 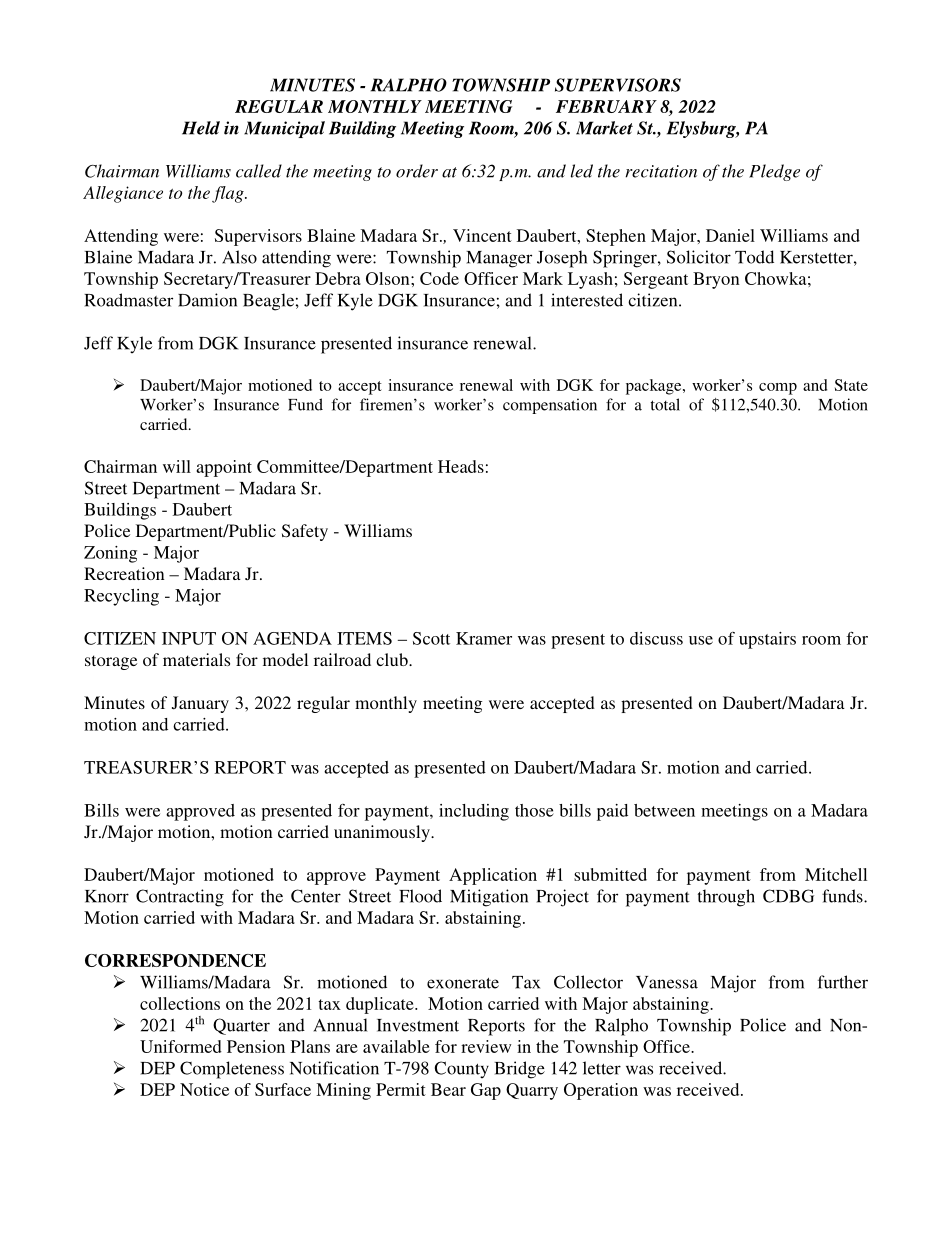 What do you see at coordinates (843, 982) in the page?
I see `further` at bounding box center [843, 982].
